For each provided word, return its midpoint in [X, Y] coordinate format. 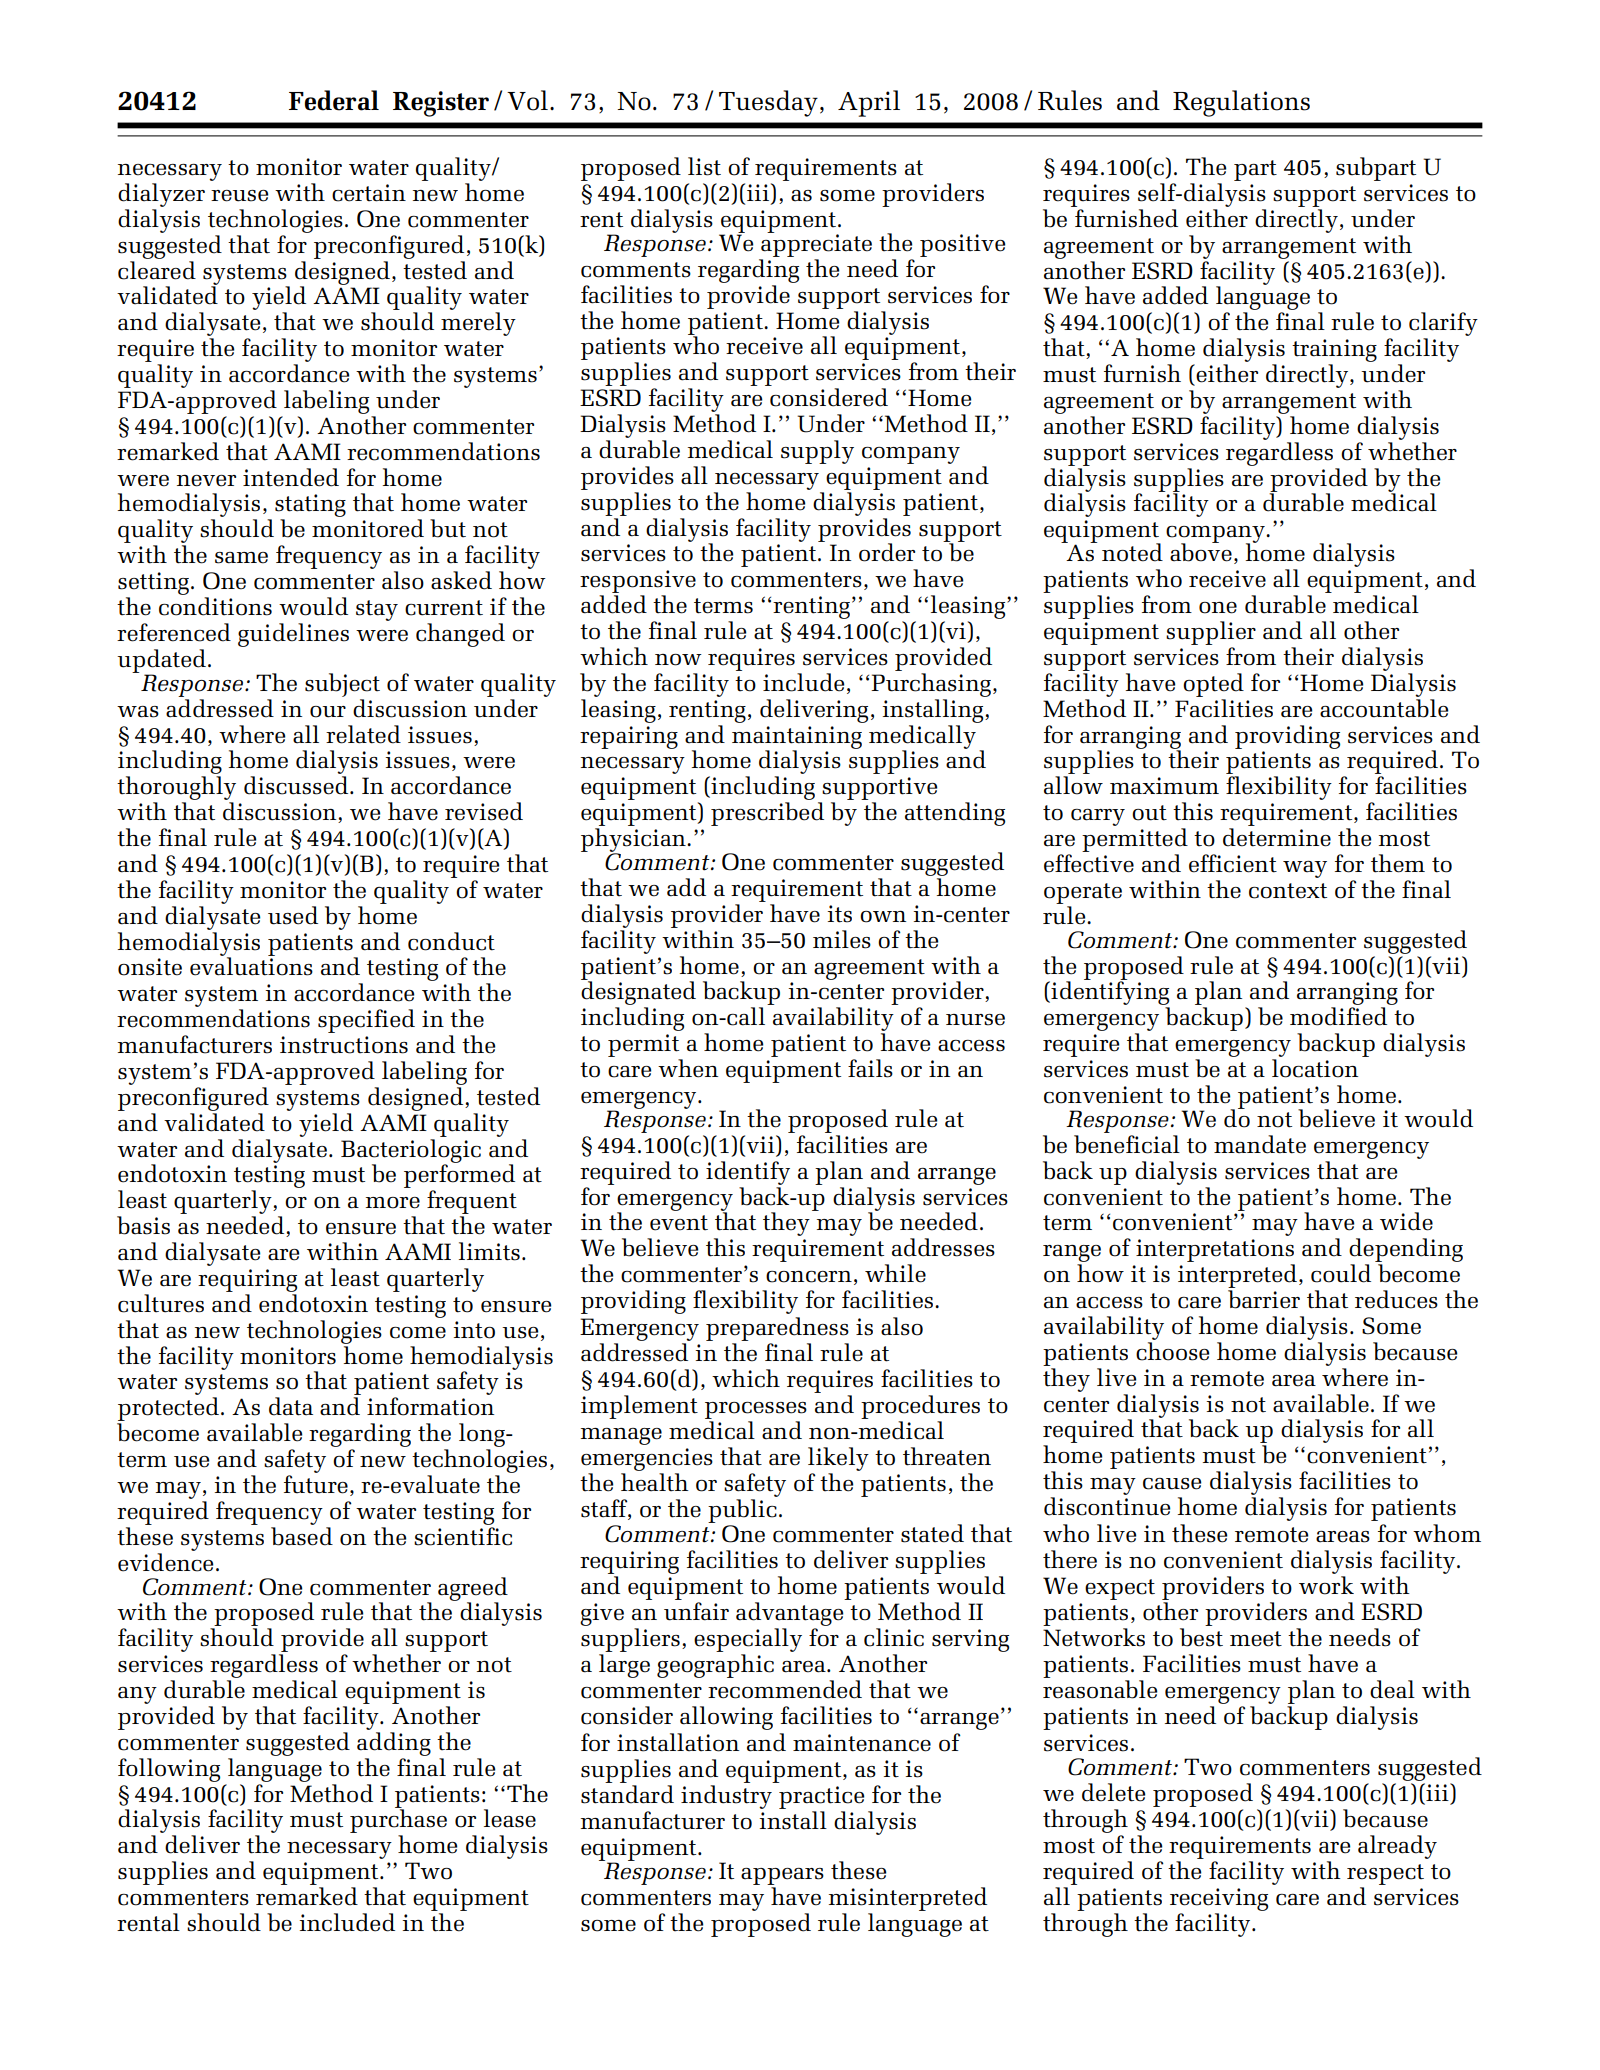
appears [782, 1878]
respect [1385, 1876]
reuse [240, 196]
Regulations [1241, 103]
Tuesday [768, 103]
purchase [398, 1821]
